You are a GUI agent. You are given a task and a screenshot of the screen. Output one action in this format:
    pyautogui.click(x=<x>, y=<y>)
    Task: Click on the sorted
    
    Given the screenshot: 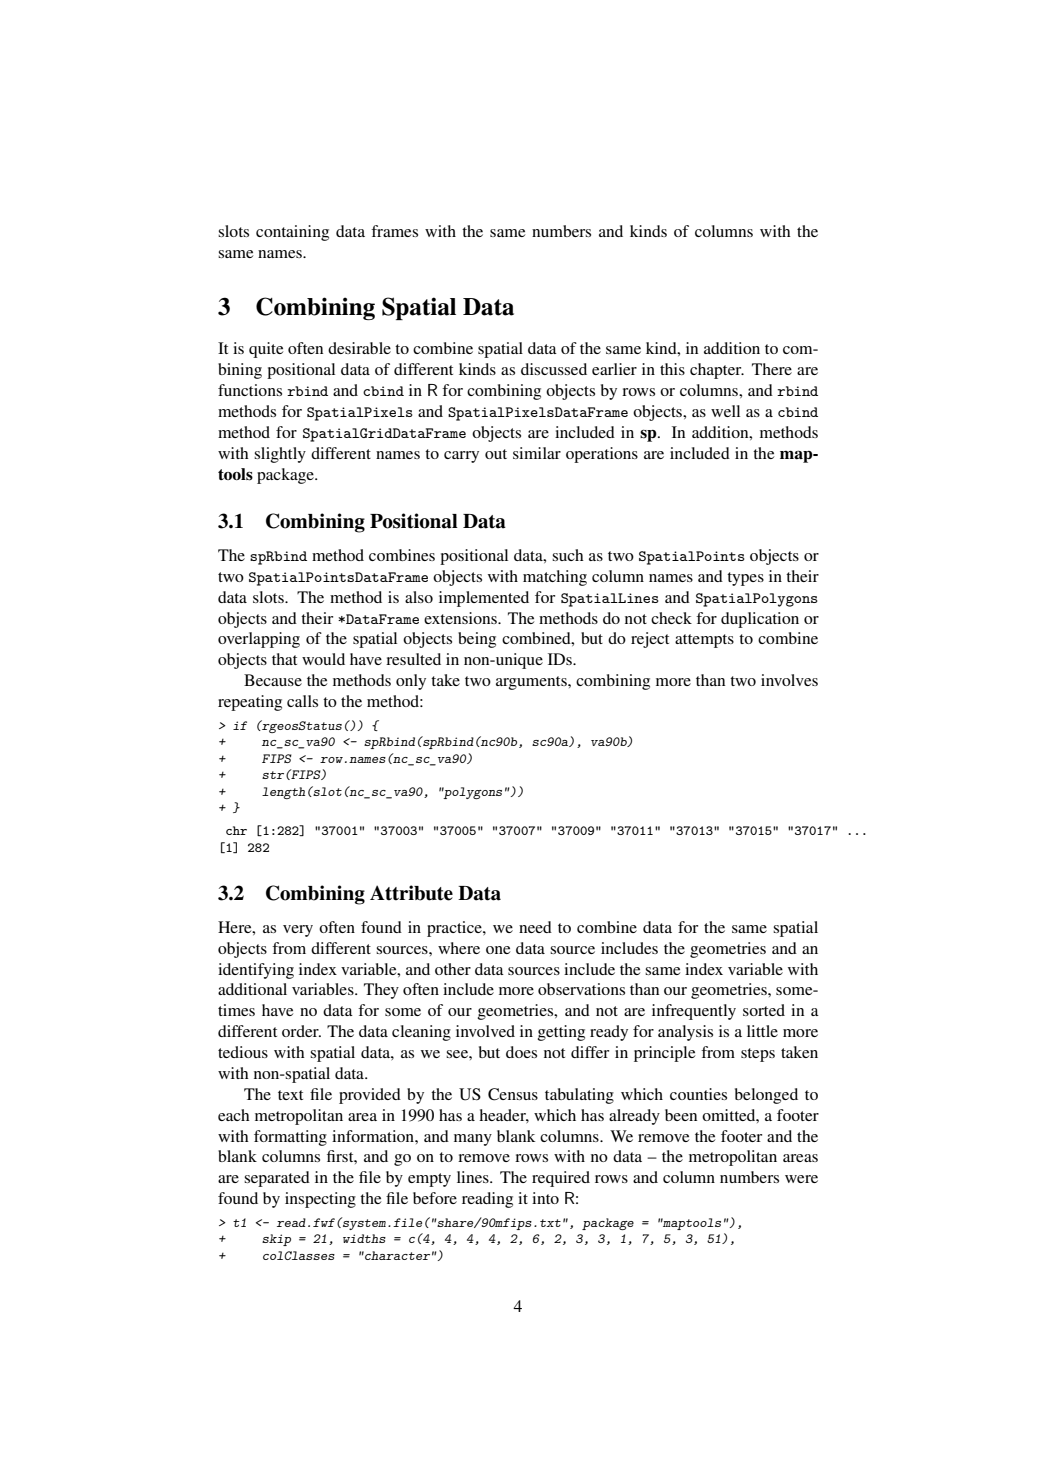 What is the action you would take?
    pyautogui.click(x=764, y=1010)
